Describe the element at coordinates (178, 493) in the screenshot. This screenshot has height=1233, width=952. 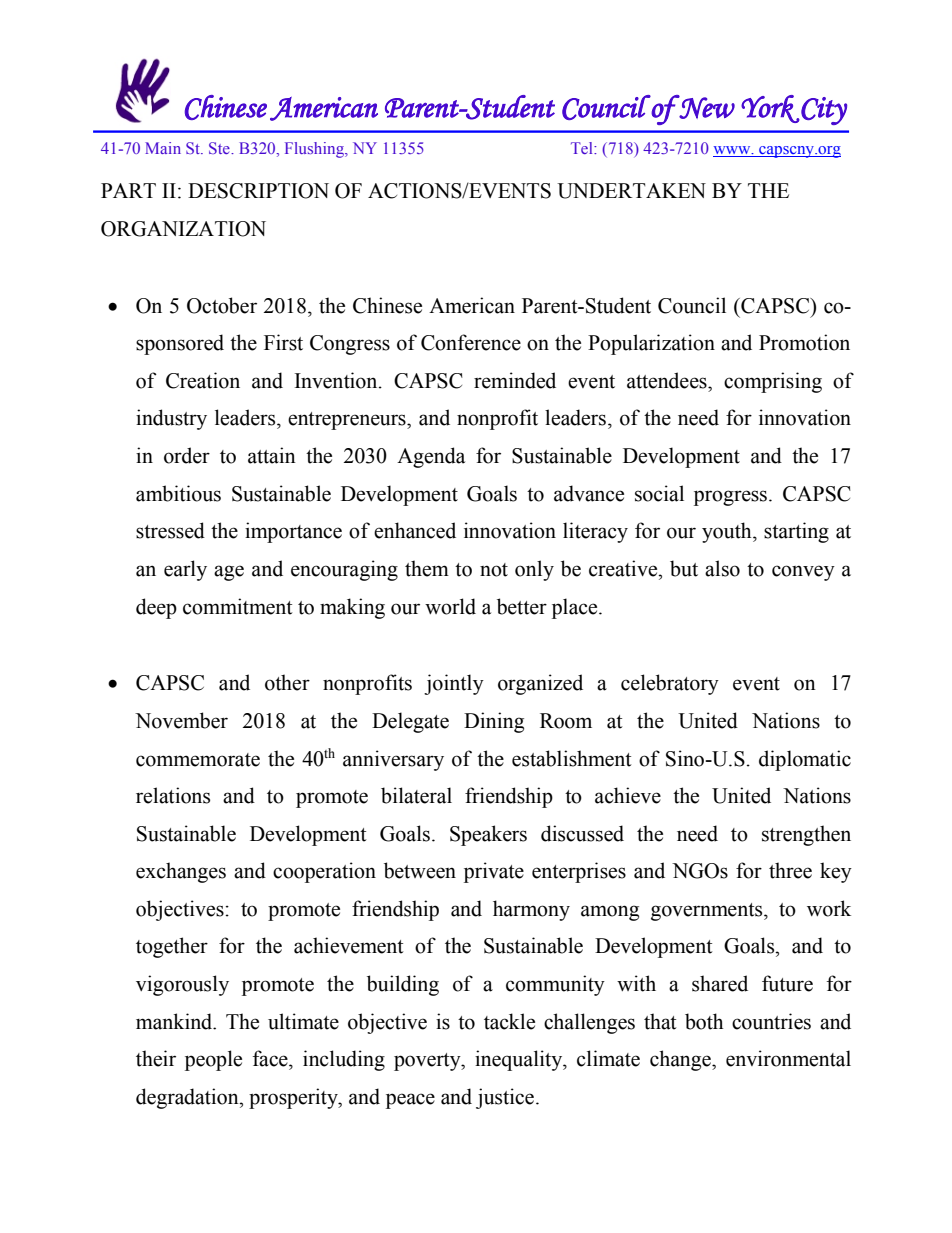
I see `ambitious` at that location.
